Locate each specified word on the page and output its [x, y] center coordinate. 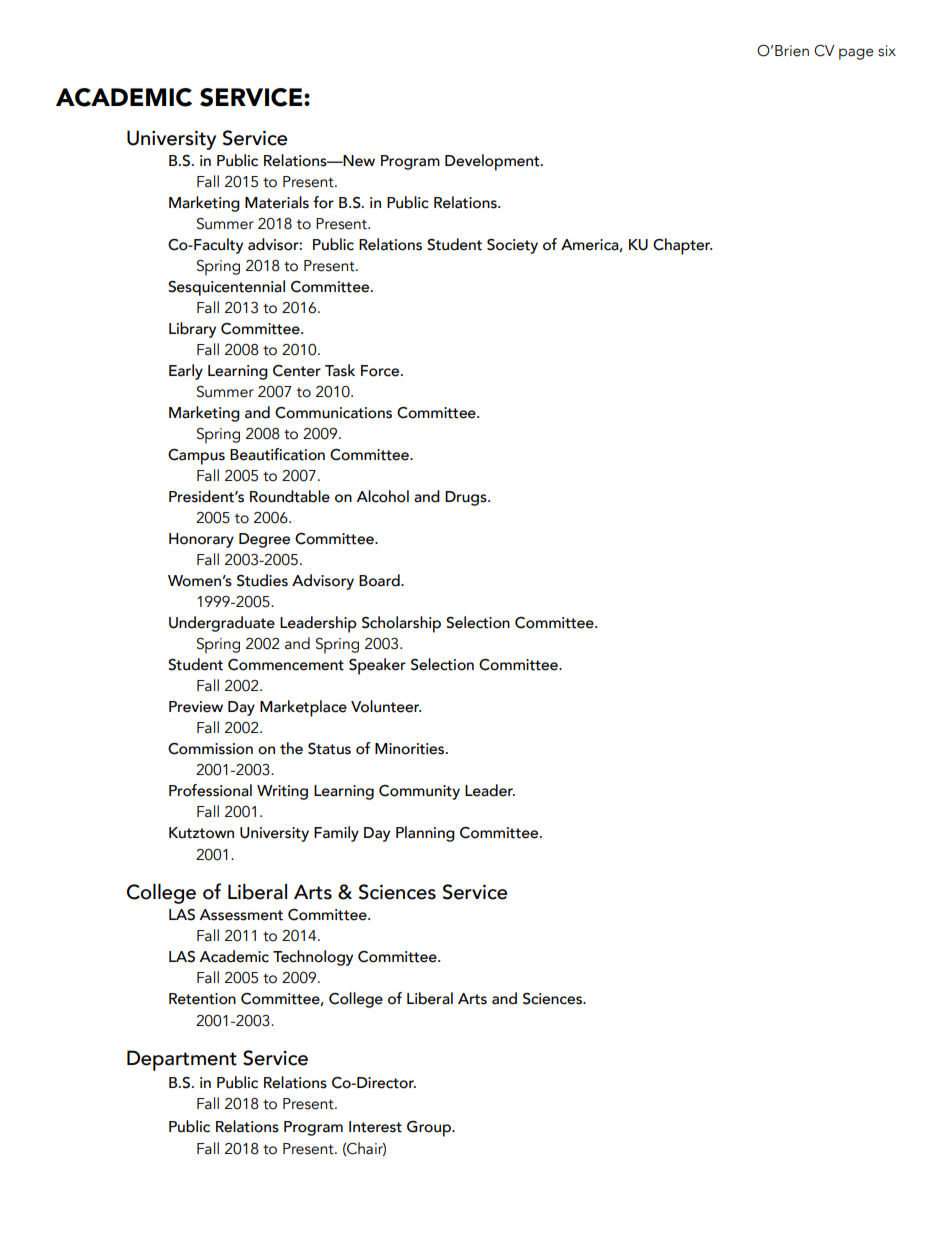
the [291, 748]
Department [182, 1060]
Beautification [277, 454]
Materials [277, 202]
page [856, 54]
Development [493, 162]
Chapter [682, 246]
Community [419, 792]
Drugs [467, 498]
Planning [425, 834]
